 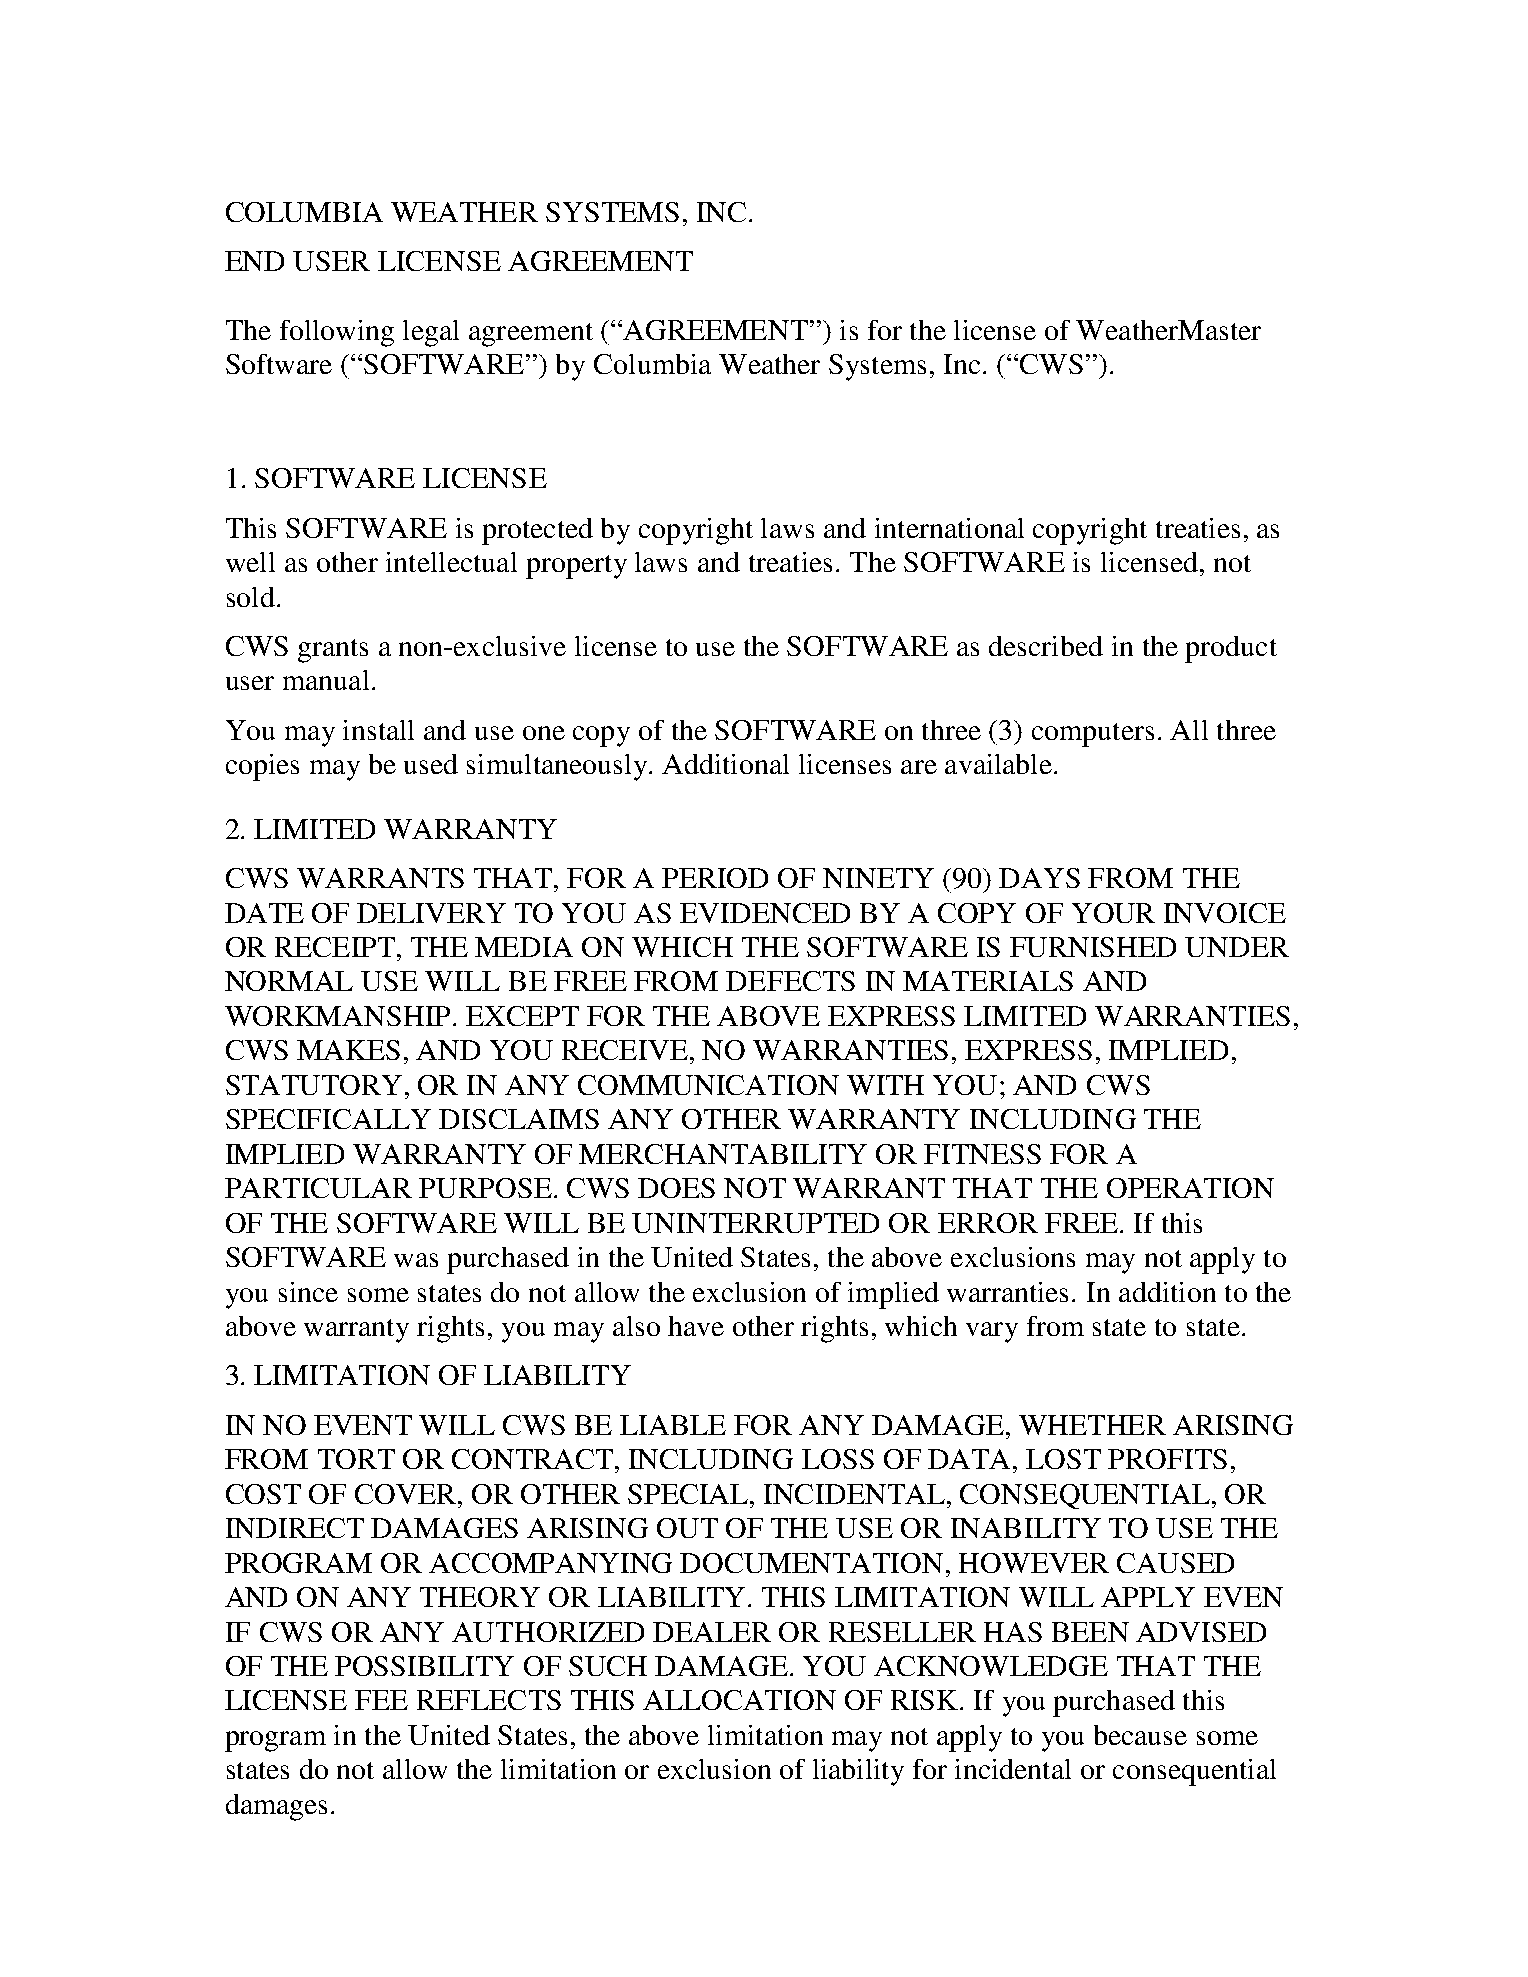 I want to click on DEFECTS, so click(x=790, y=981).
